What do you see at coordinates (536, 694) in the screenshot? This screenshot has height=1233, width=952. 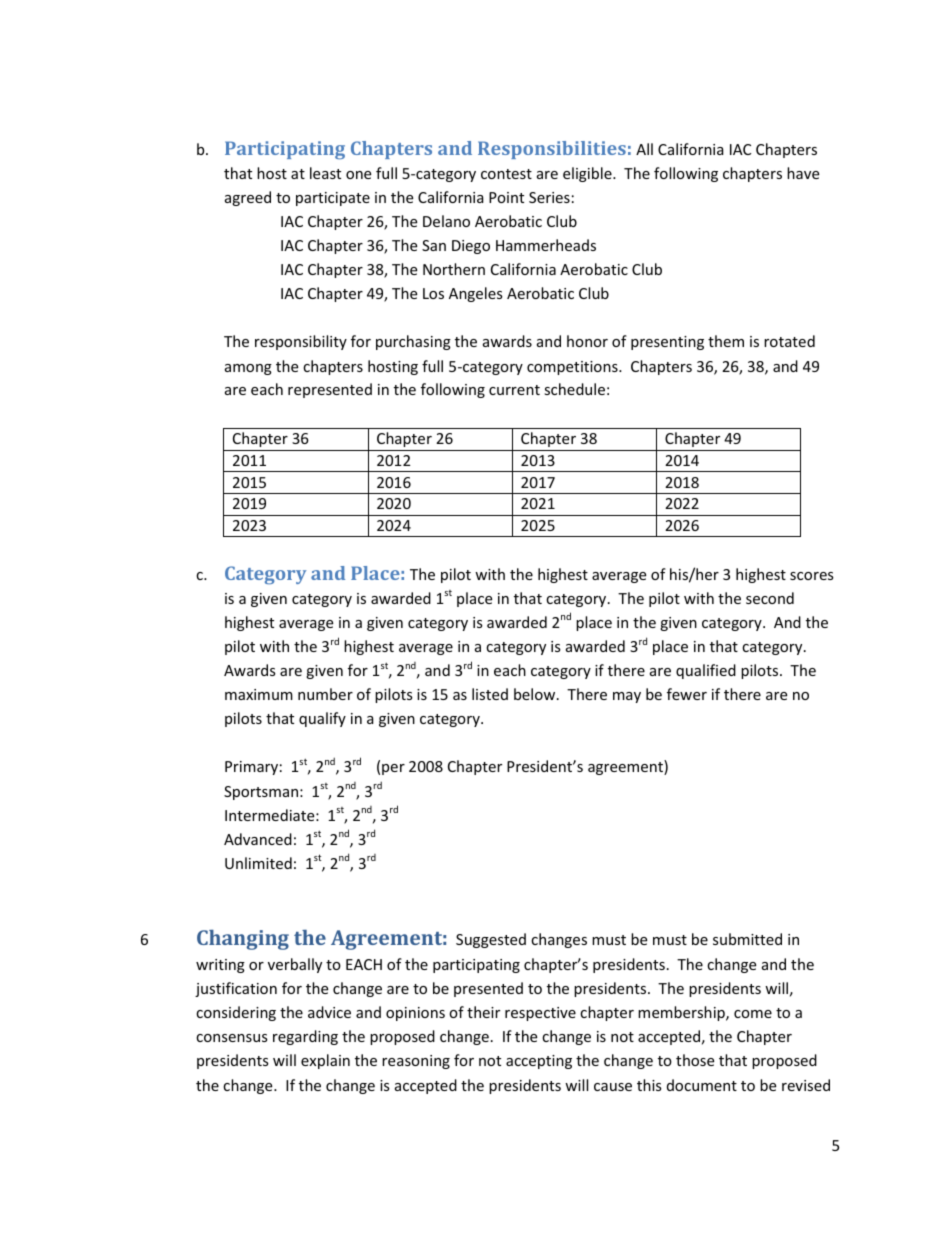 I see `below` at bounding box center [536, 694].
